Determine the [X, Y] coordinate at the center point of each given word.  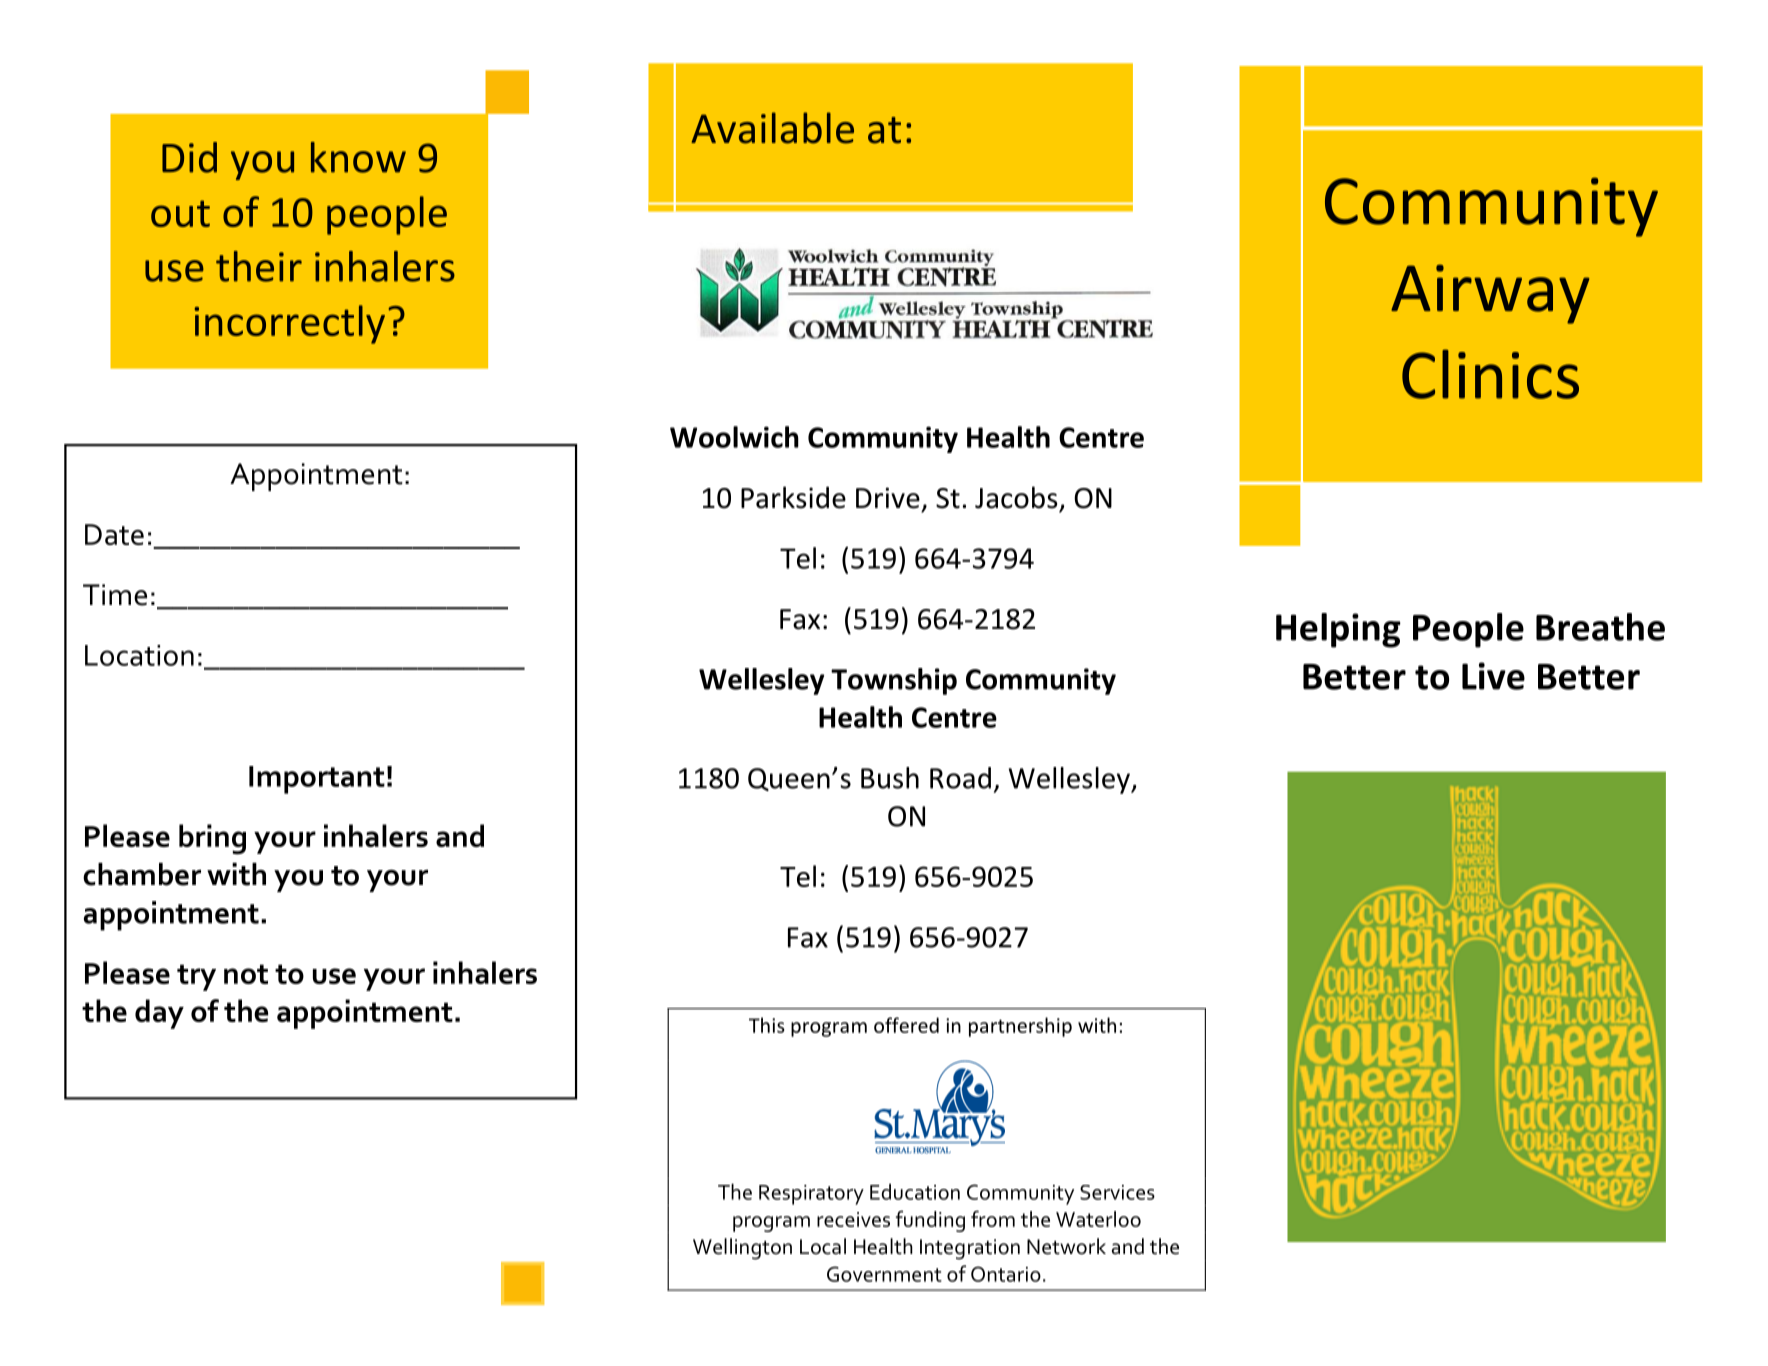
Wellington [742, 1249]
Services [1117, 1192]
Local [823, 1246]
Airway [1490, 294]
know [358, 157]
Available [772, 128]
